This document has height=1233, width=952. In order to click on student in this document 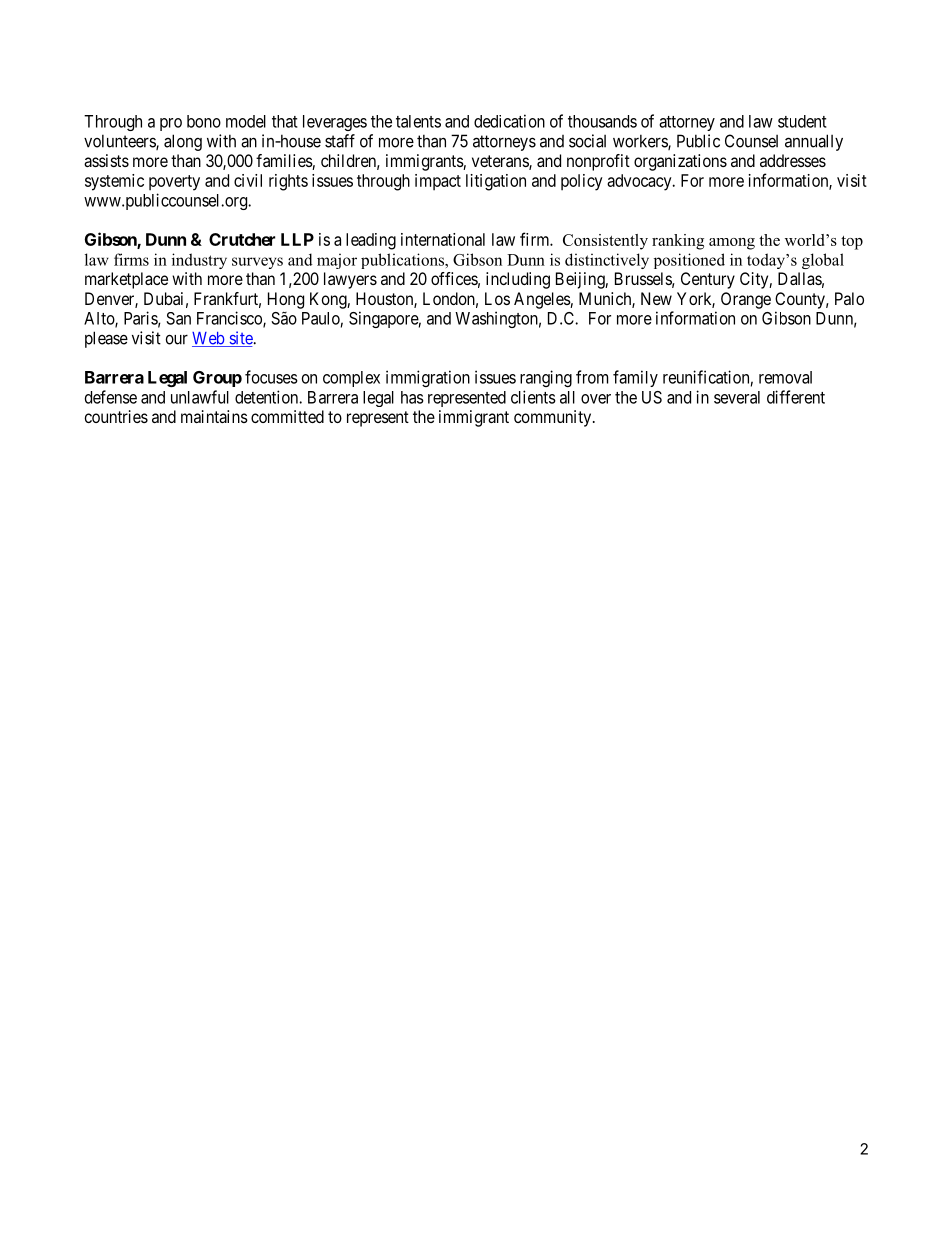, I will do `click(802, 121)`.
